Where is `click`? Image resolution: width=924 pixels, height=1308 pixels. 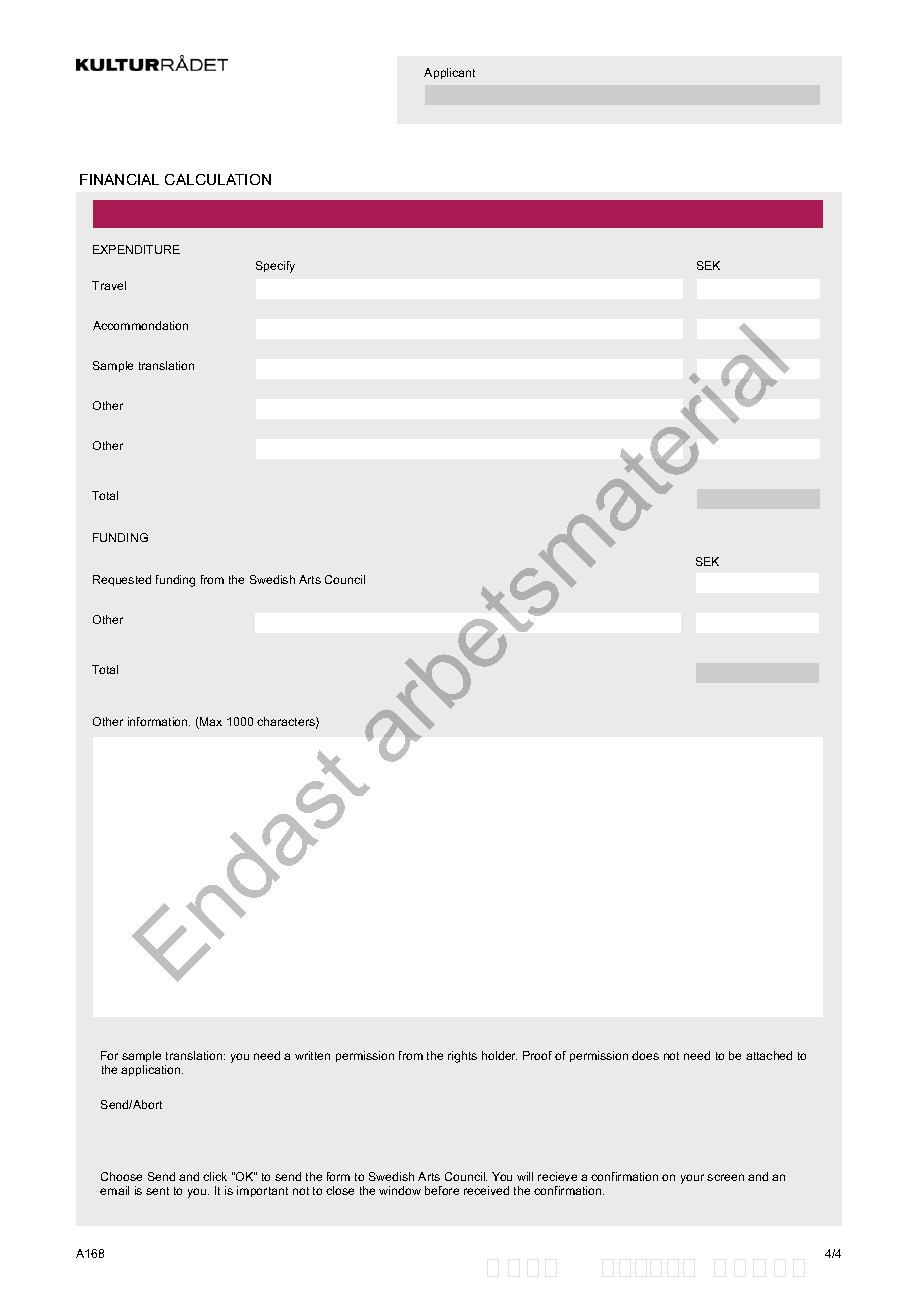
click is located at coordinates (215, 1176).
